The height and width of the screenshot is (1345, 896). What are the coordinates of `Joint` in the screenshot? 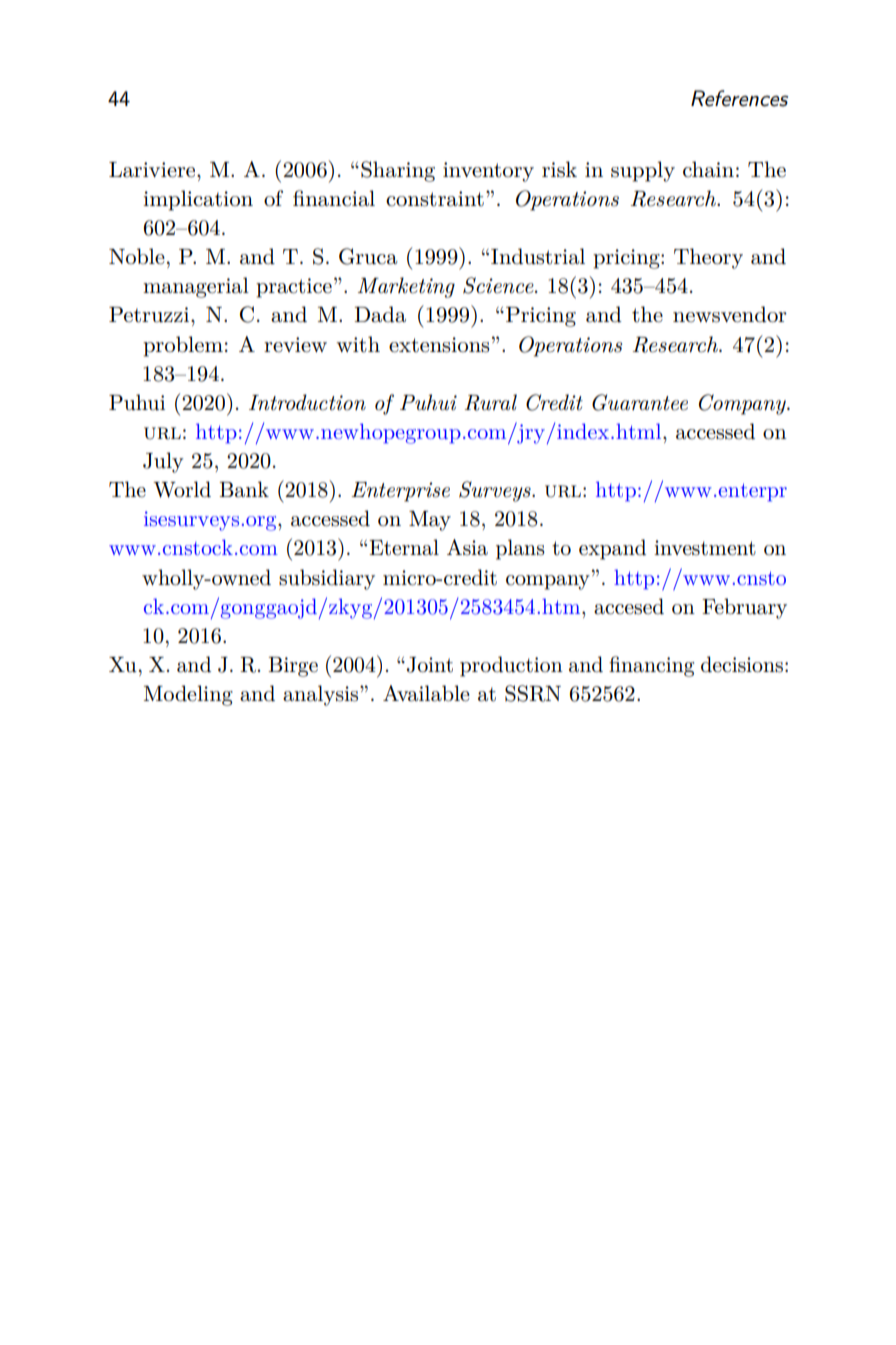 It's located at (430, 665).
